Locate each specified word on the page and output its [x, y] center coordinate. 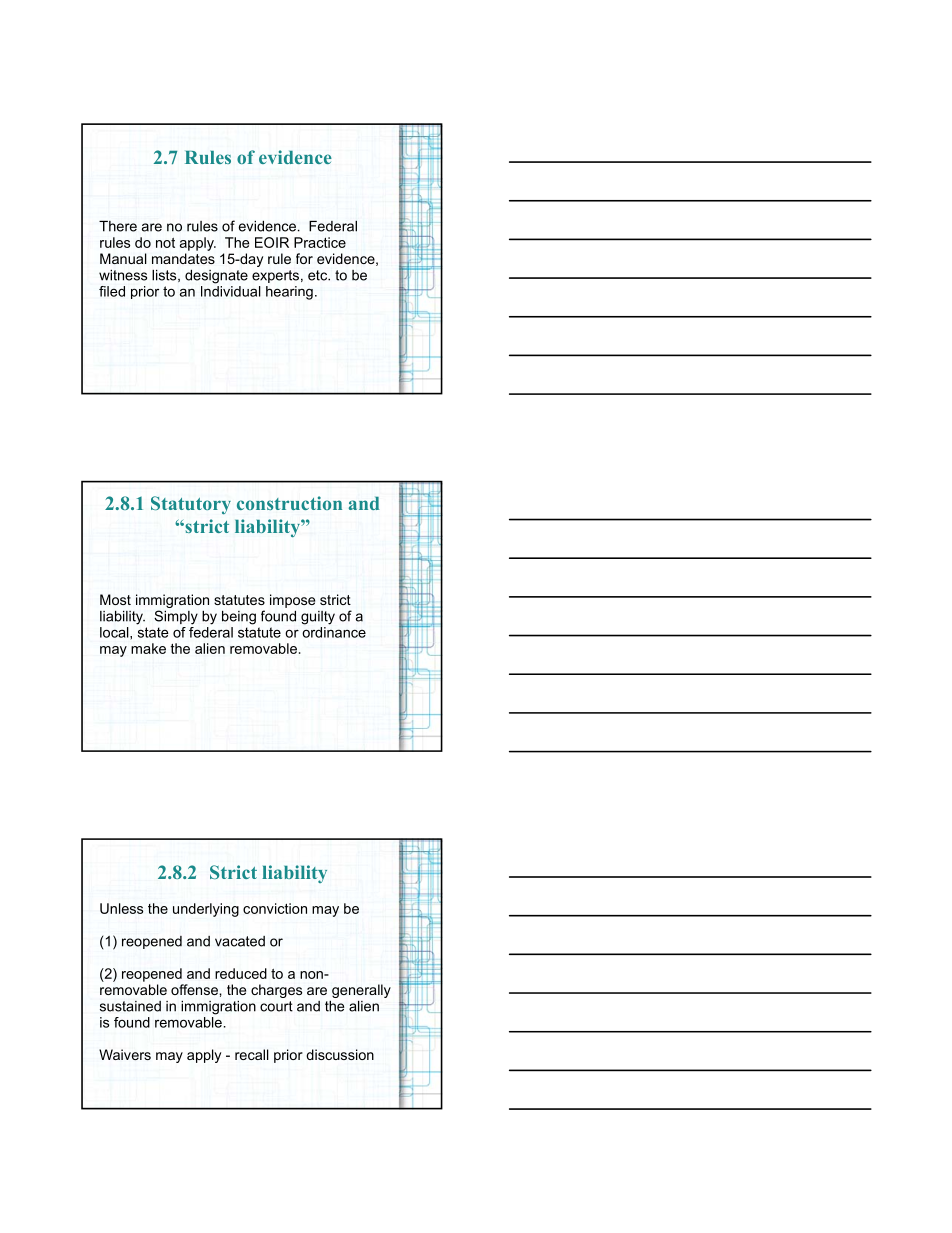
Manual [123, 258]
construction [289, 503]
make [148, 648]
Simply [176, 617]
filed [112, 291]
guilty [318, 618]
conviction [275, 908]
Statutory [191, 505]
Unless [121, 908]
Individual [231, 290]
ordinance [334, 632]
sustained [130, 1006]
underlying [206, 910]
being [239, 618]
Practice [320, 242]
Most [115, 599]
